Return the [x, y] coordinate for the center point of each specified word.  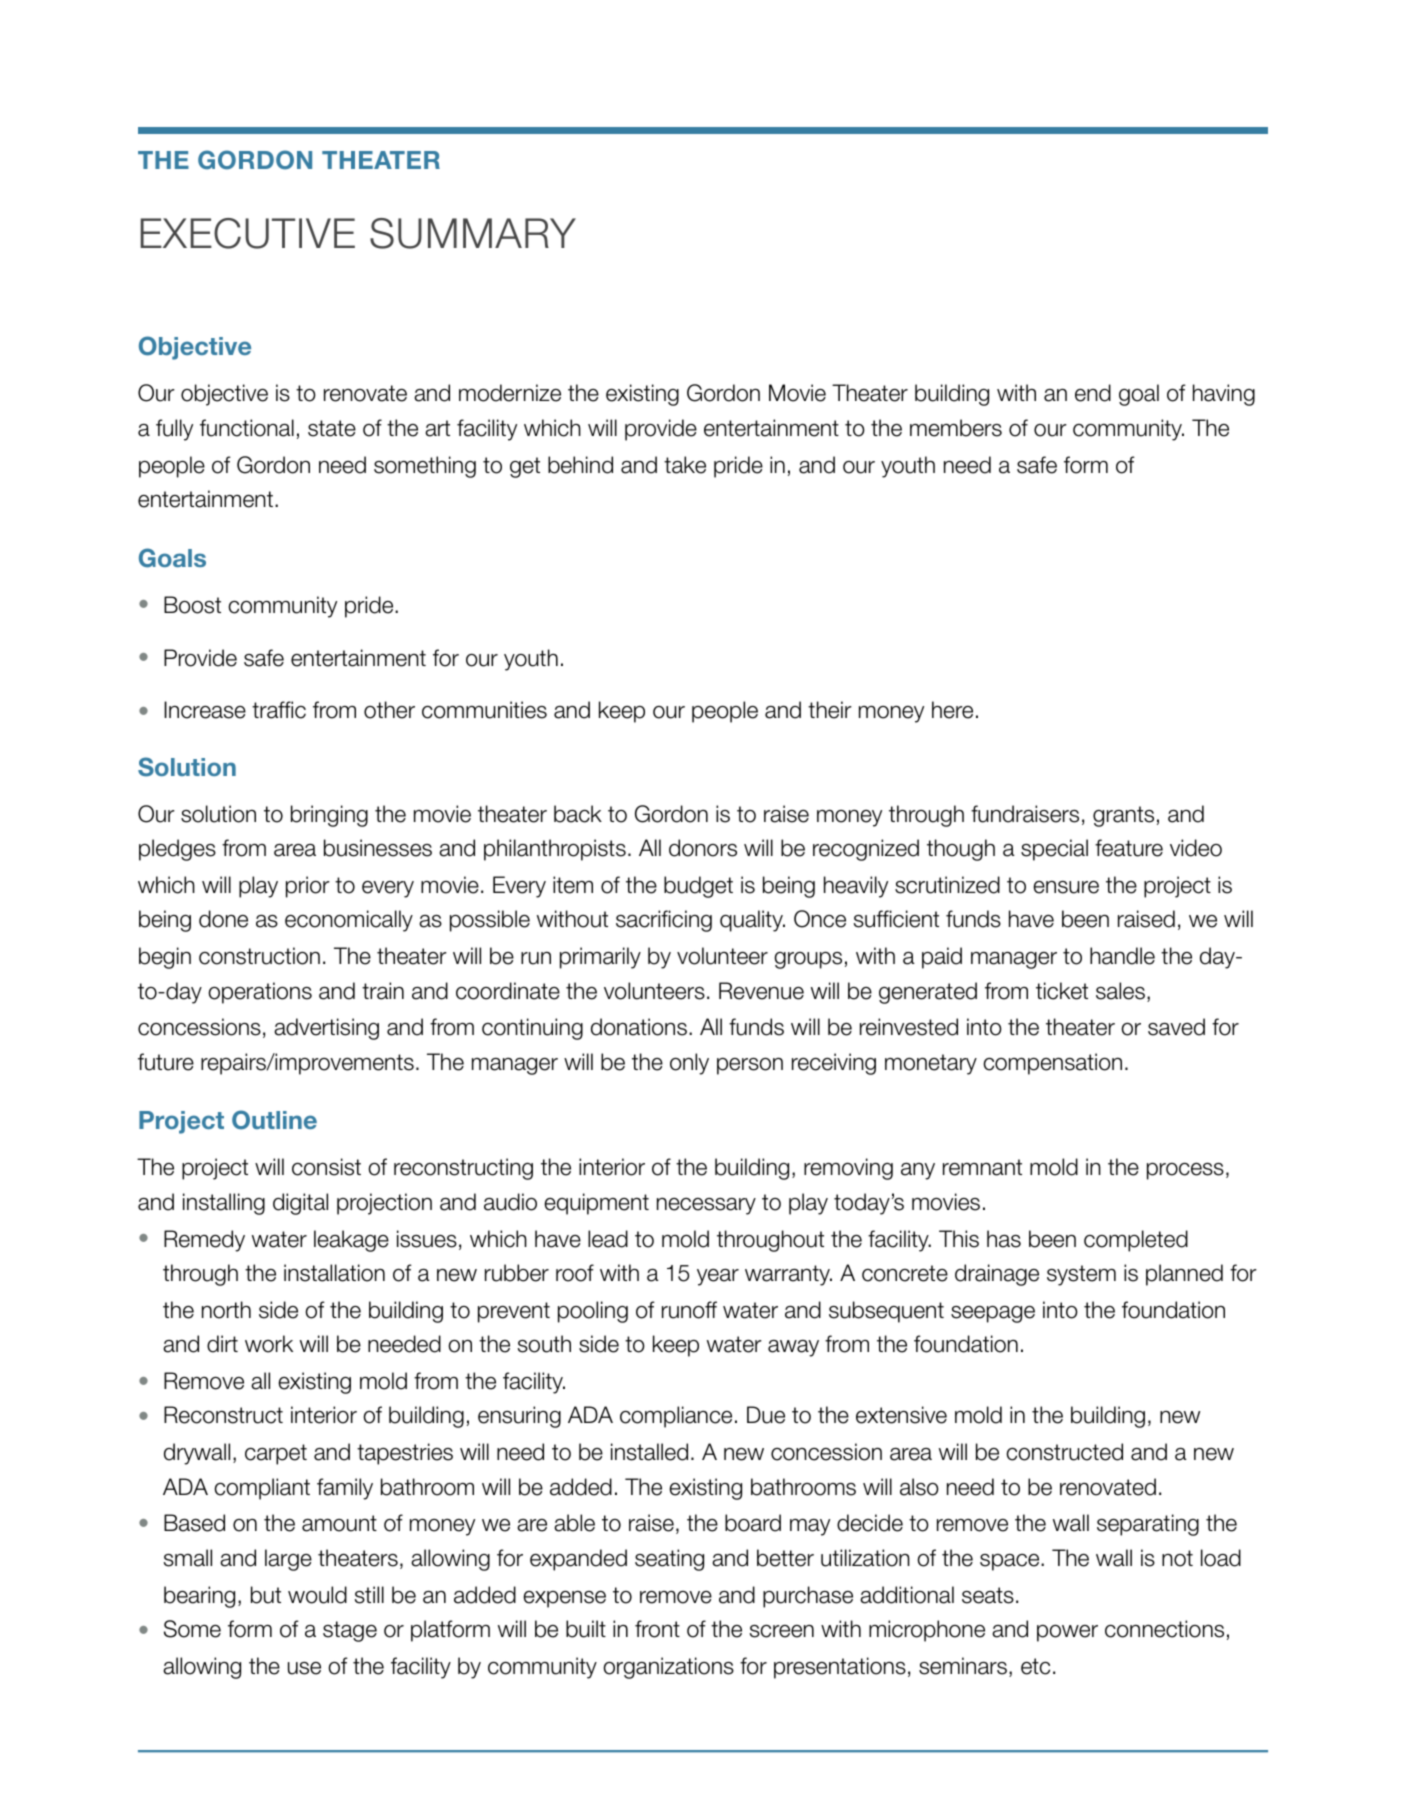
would [317, 1595]
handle [1122, 956]
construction [259, 956]
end [1093, 393]
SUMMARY [473, 233]
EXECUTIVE [247, 233]
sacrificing [664, 921]
